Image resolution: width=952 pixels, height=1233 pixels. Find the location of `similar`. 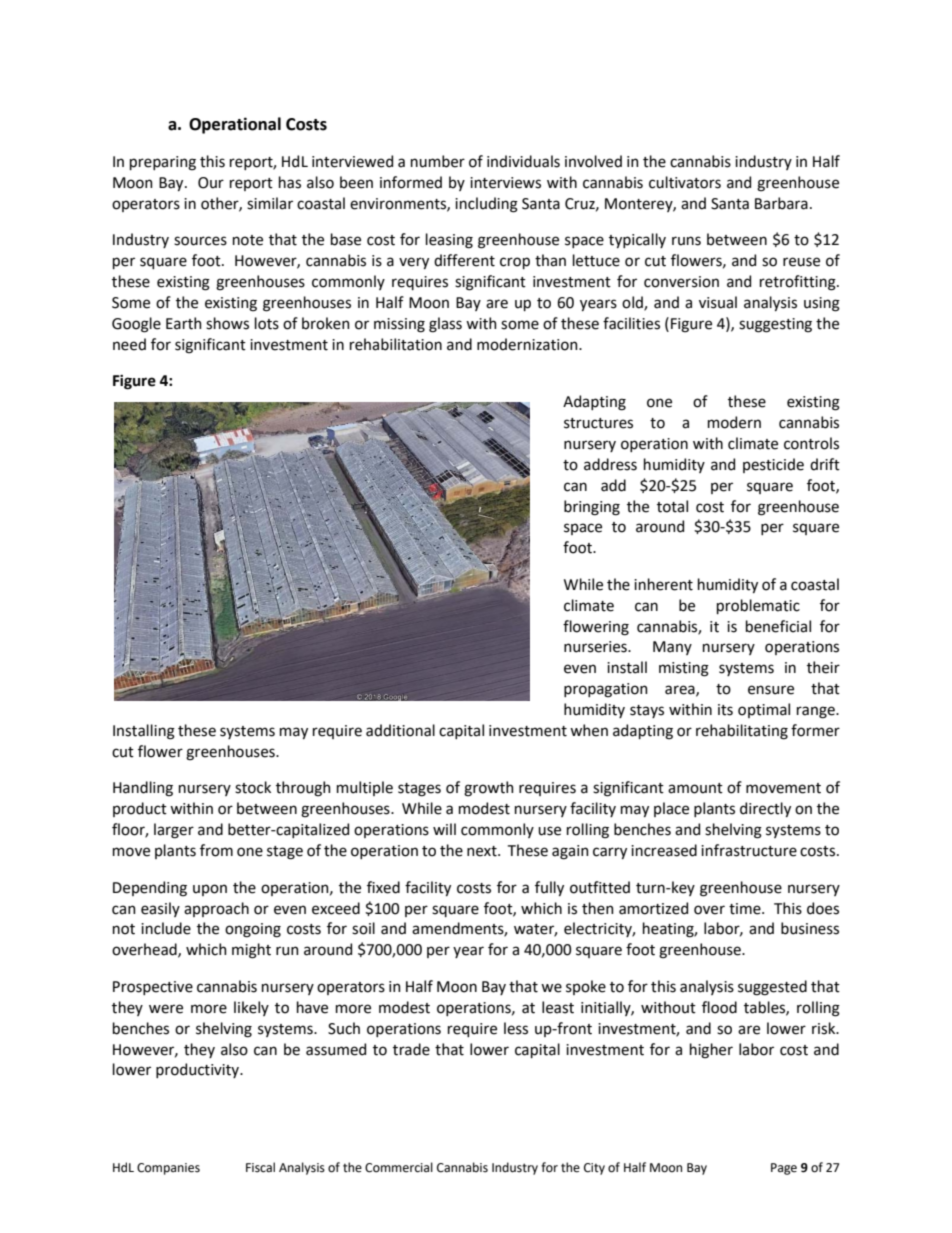

similar is located at coordinates (270, 203).
